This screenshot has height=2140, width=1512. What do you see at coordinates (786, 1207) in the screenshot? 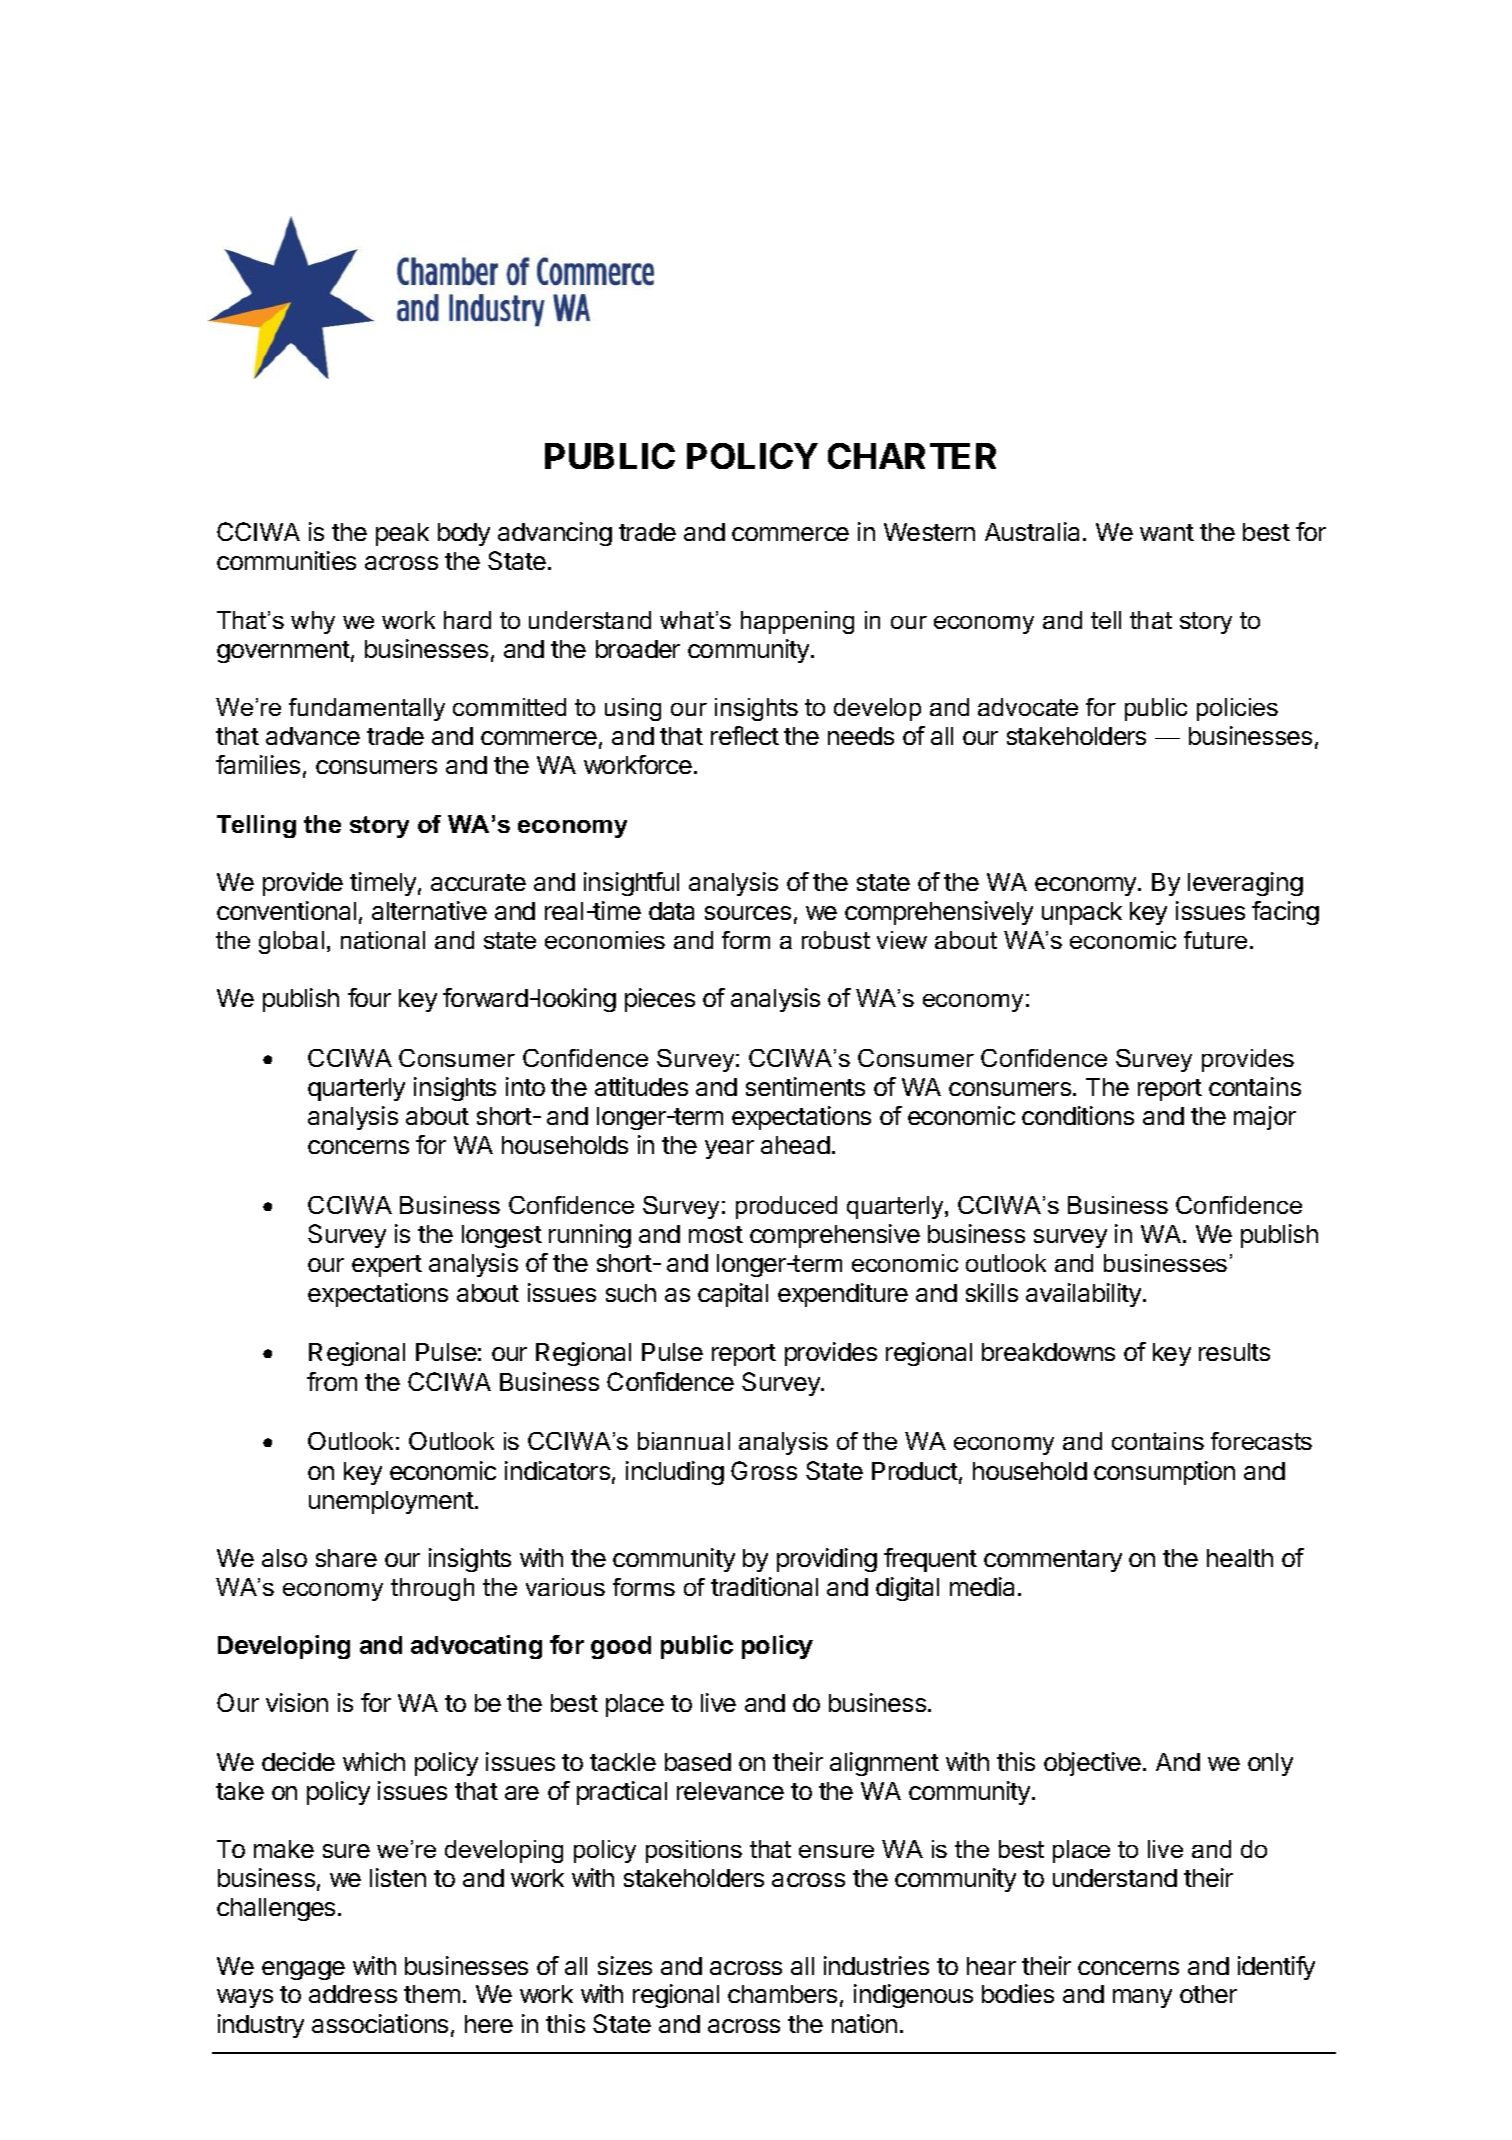
I see `produced` at bounding box center [786, 1207].
